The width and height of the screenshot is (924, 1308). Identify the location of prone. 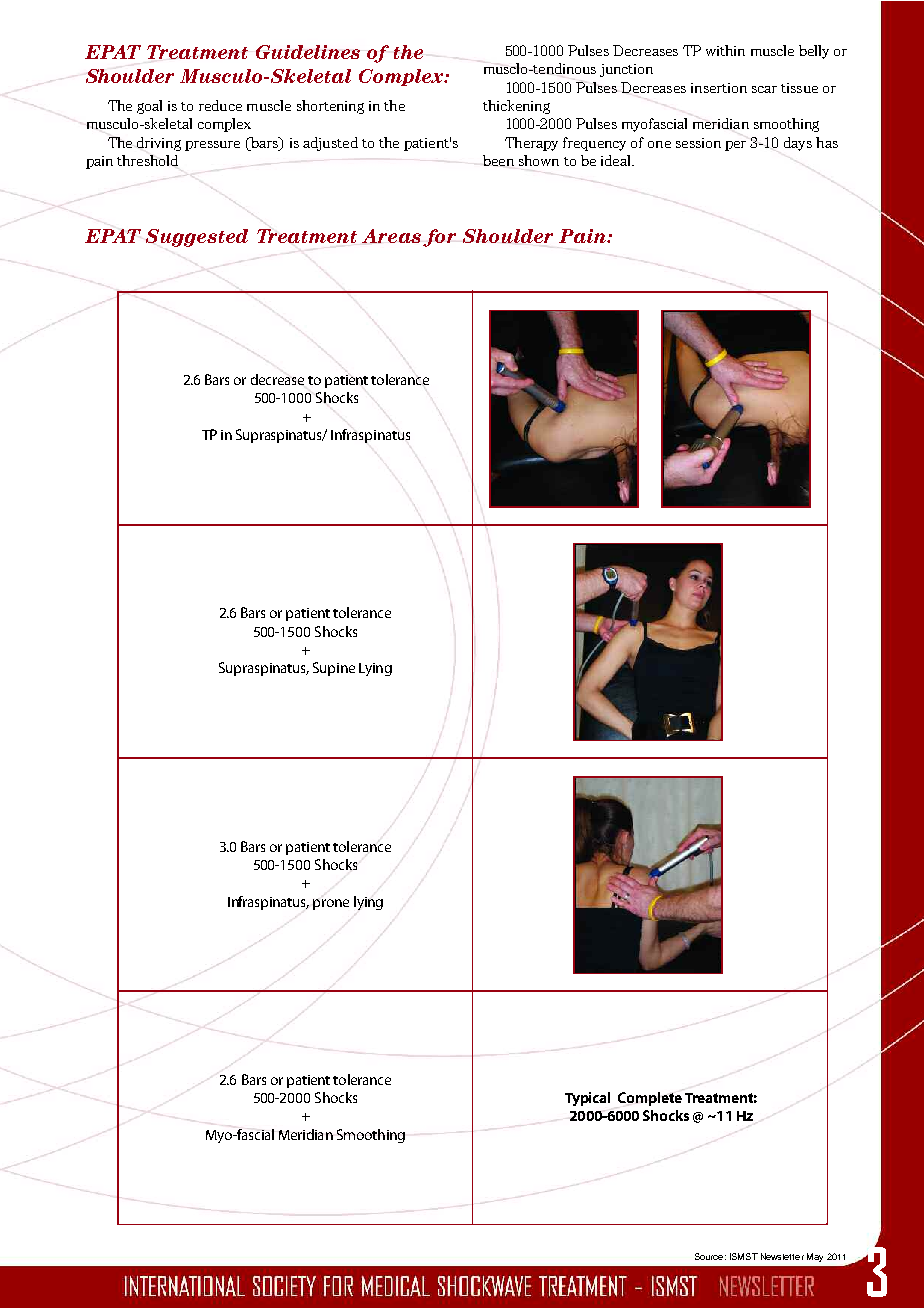
(331, 904).
